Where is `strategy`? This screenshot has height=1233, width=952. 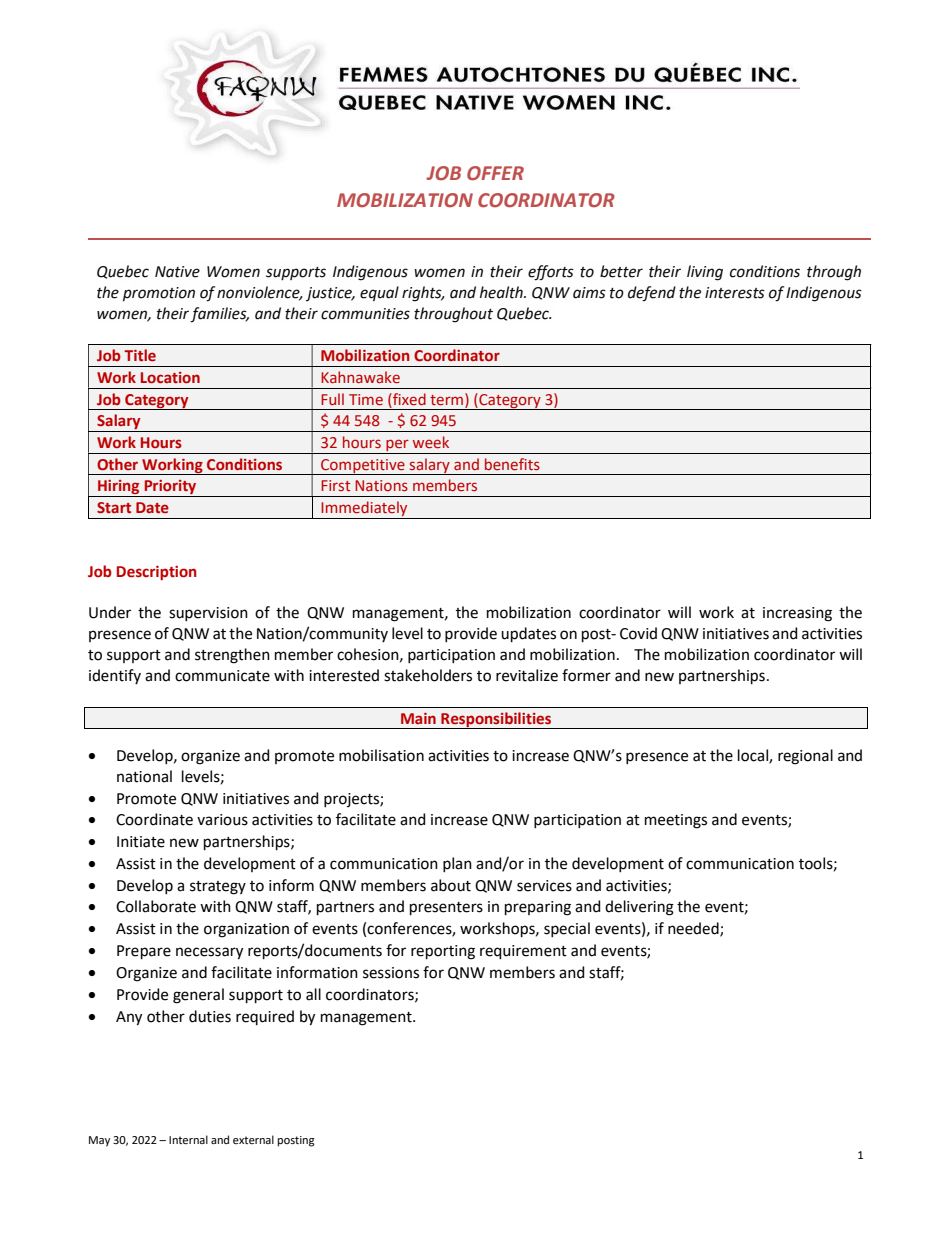
strategy is located at coordinates (218, 888).
